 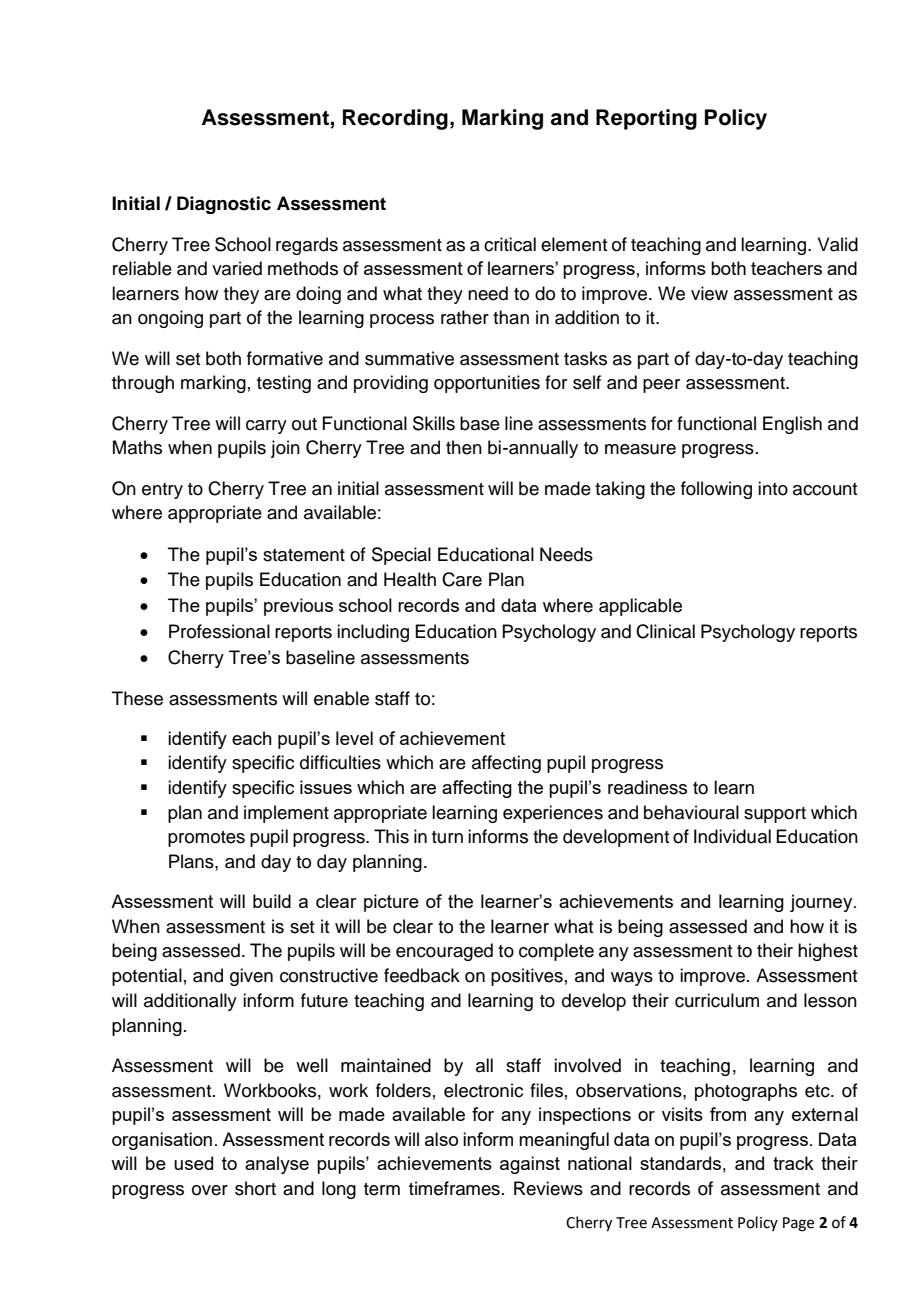 What do you see at coordinates (646, 119) in the screenshot?
I see `Reporting` at bounding box center [646, 119].
